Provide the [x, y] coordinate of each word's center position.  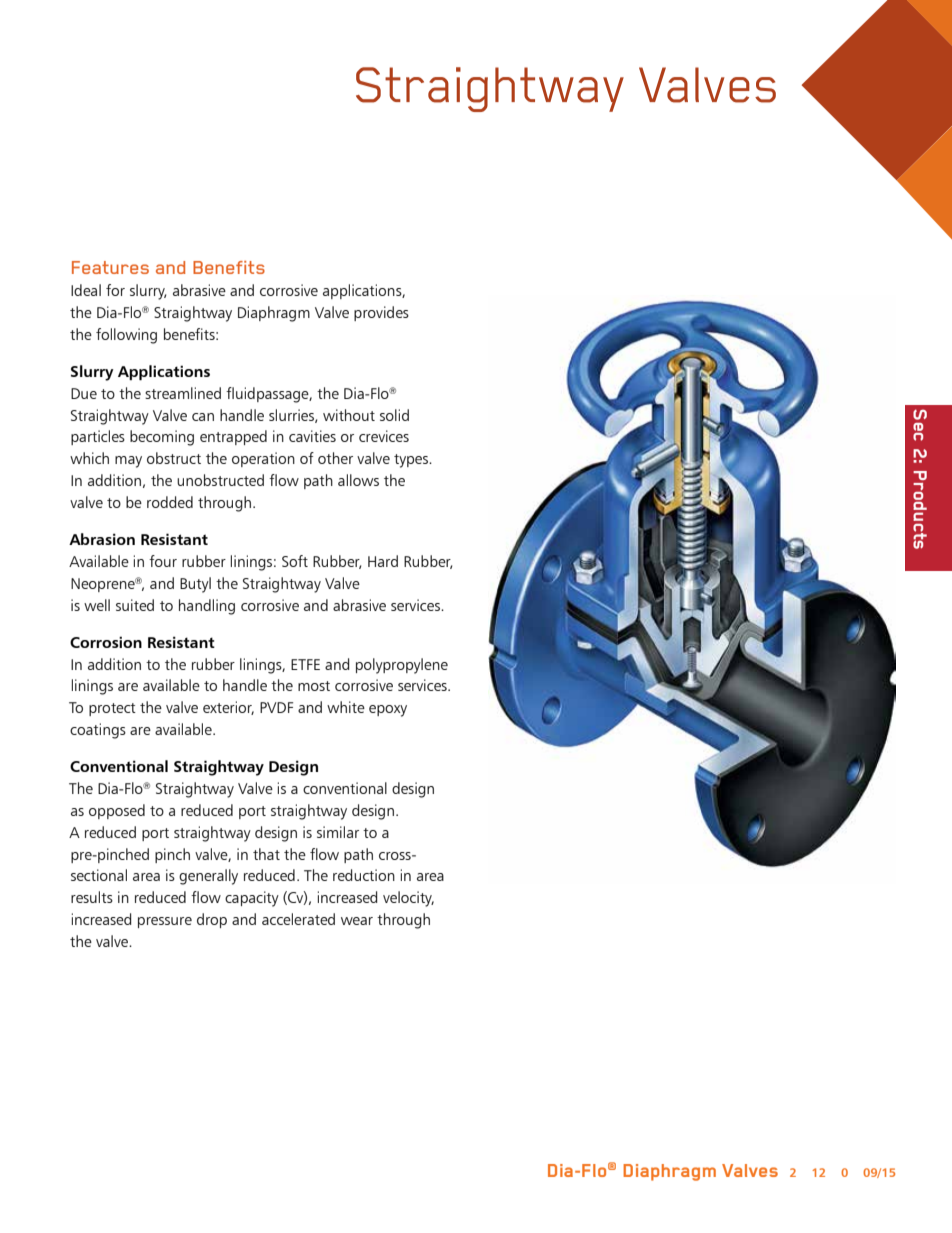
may [128, 462]
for [115, 290]
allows [358, 480]
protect [112, 709]
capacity [252, 899]
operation [263, 459]
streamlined [183, 393]
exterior [228, 708]
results [92, 897]
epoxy [388, 711]
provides [381, 313]
